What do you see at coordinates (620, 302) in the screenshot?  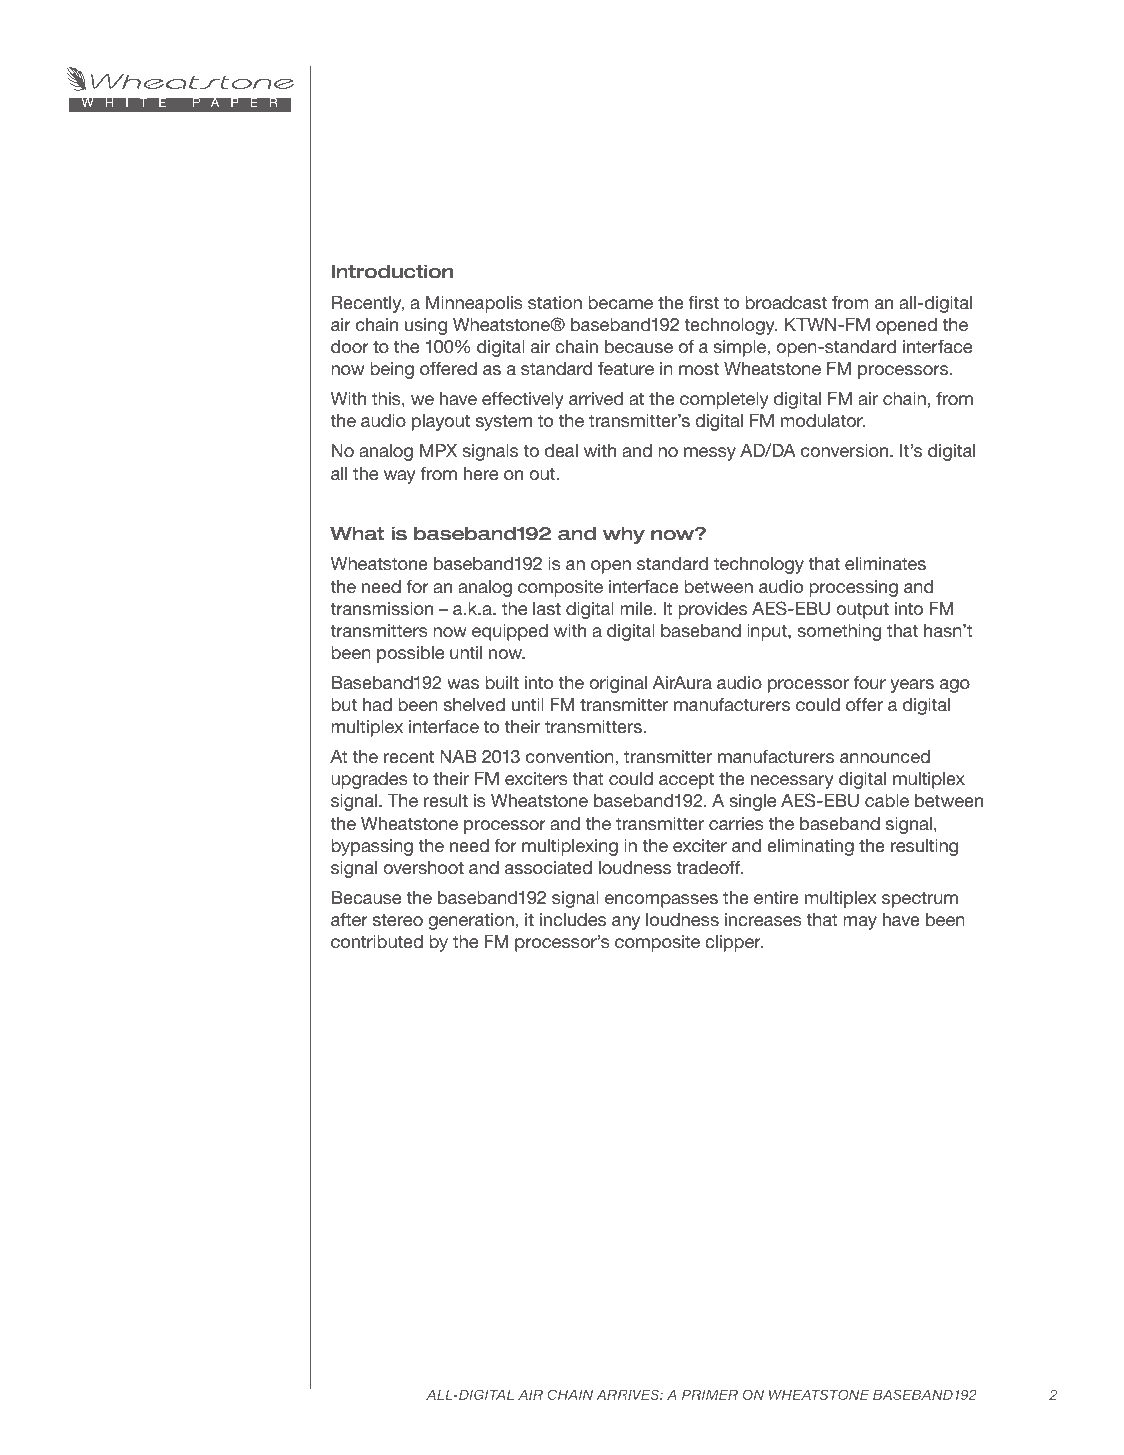 I see `became` at bounding box center [620, 302].
